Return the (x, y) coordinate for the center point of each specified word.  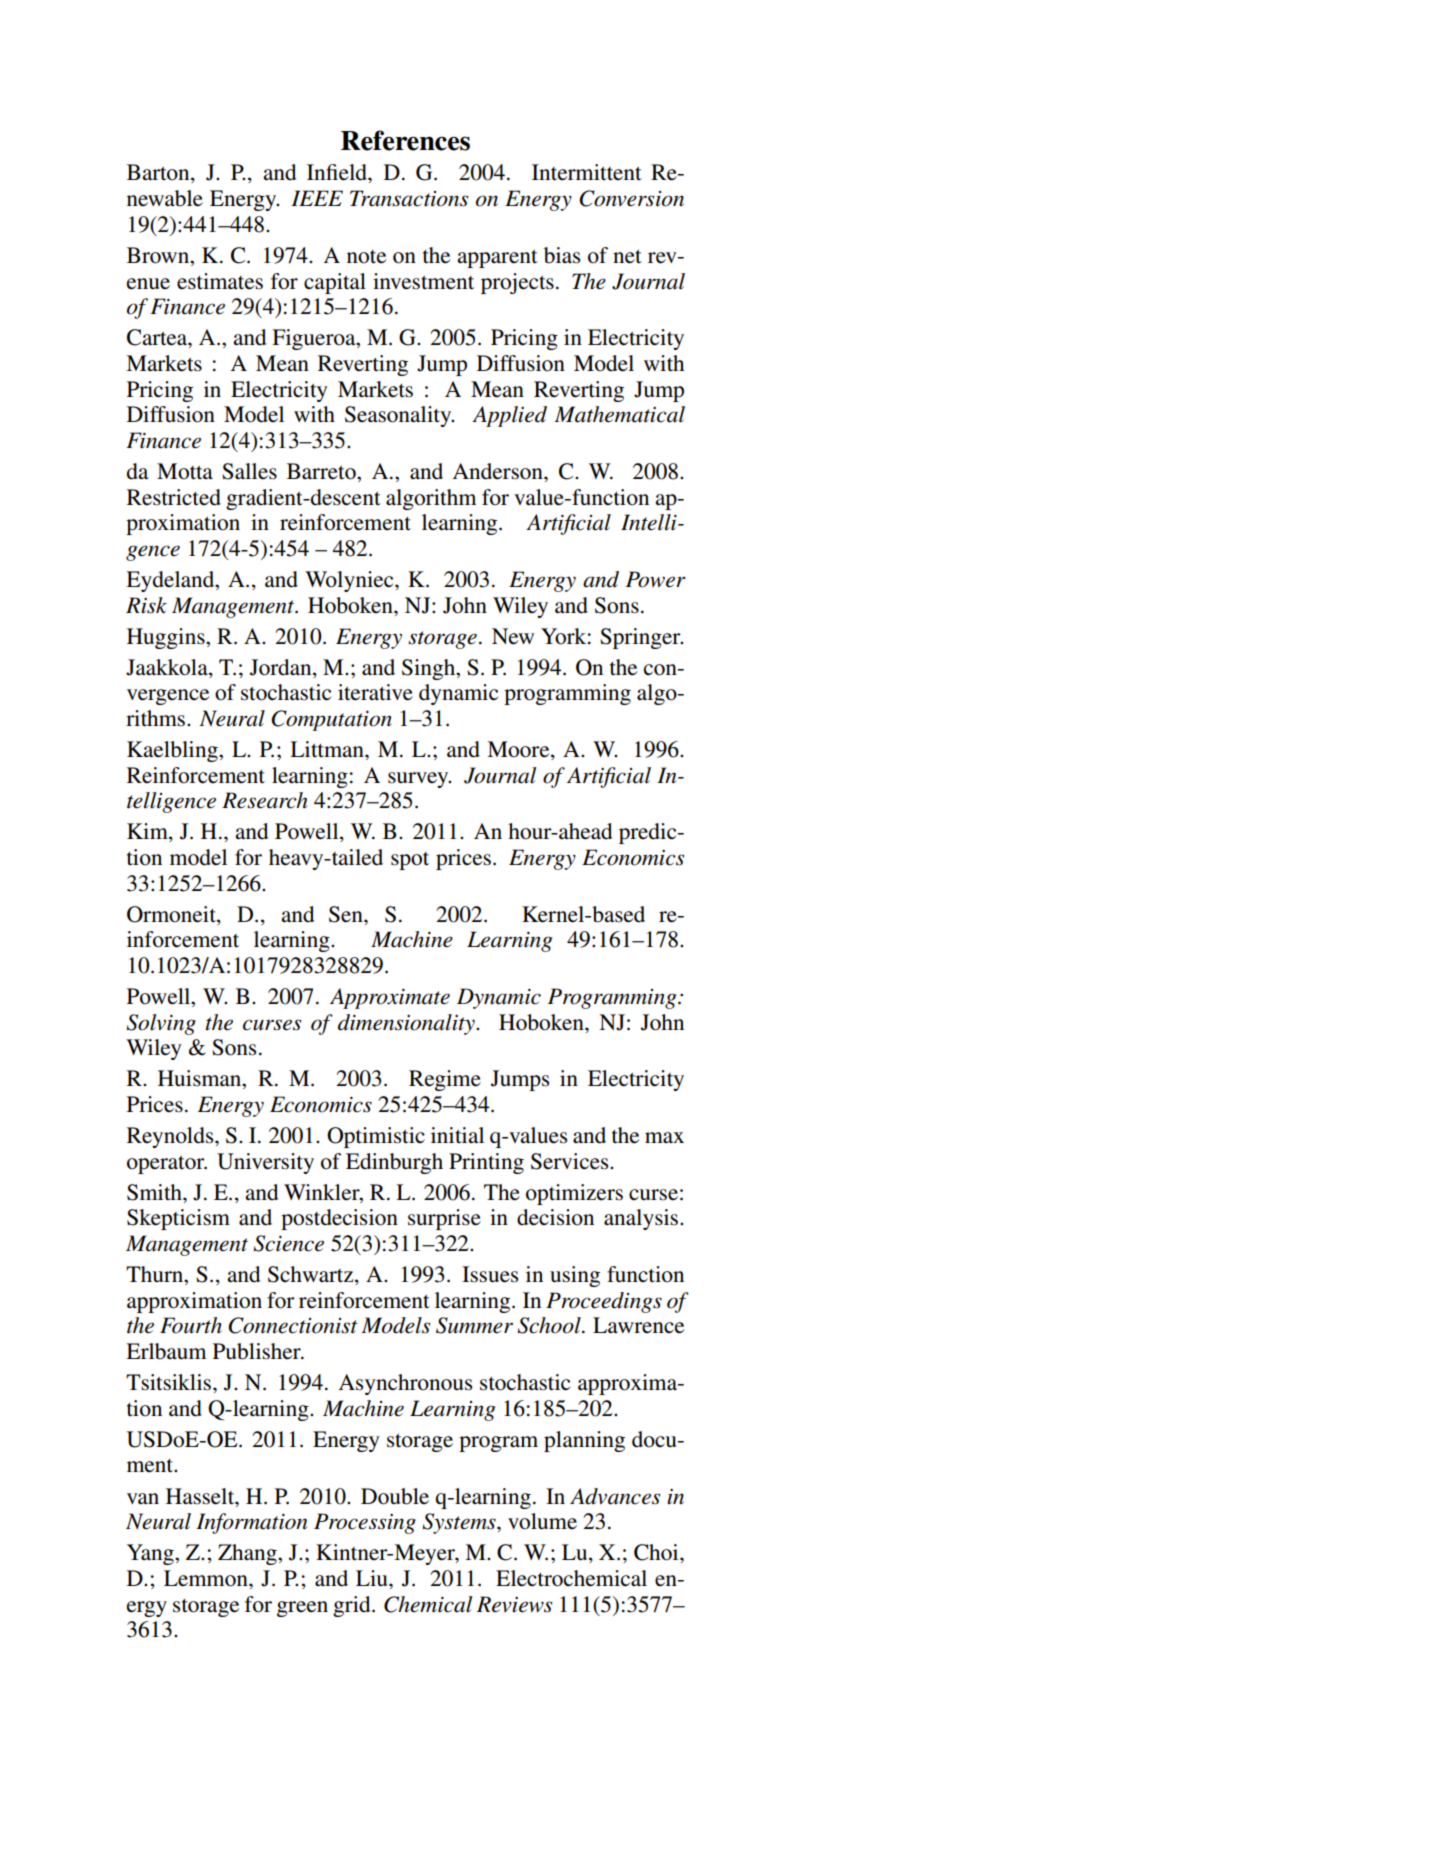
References (405, 140)
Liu (373, 1578)
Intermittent (587, 172)
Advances (615, 1496)
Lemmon (207, 1578)
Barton (159, 173)
